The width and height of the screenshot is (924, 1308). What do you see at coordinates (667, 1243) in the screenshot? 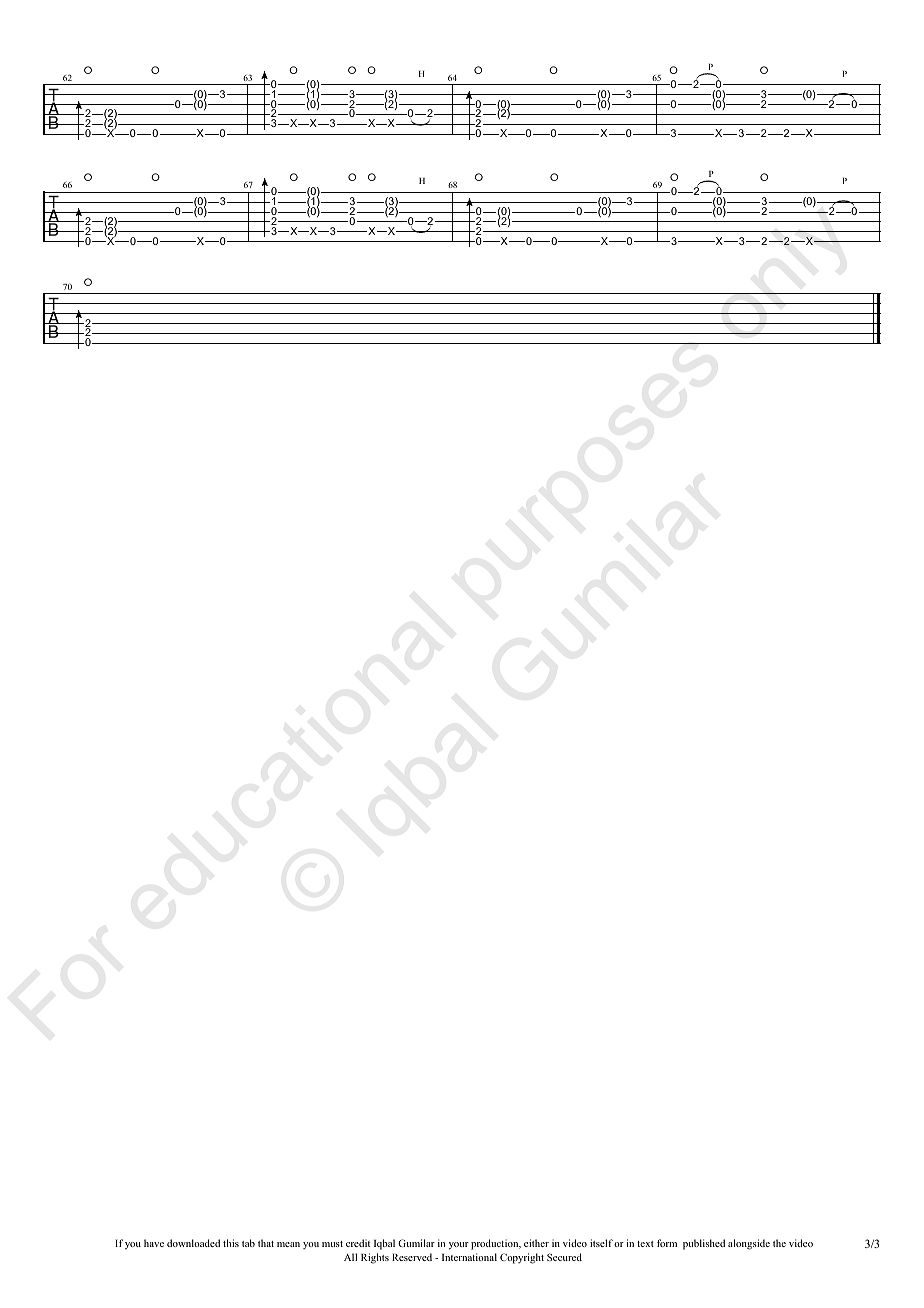
I see `form` at bounding box center [667, 1243].
